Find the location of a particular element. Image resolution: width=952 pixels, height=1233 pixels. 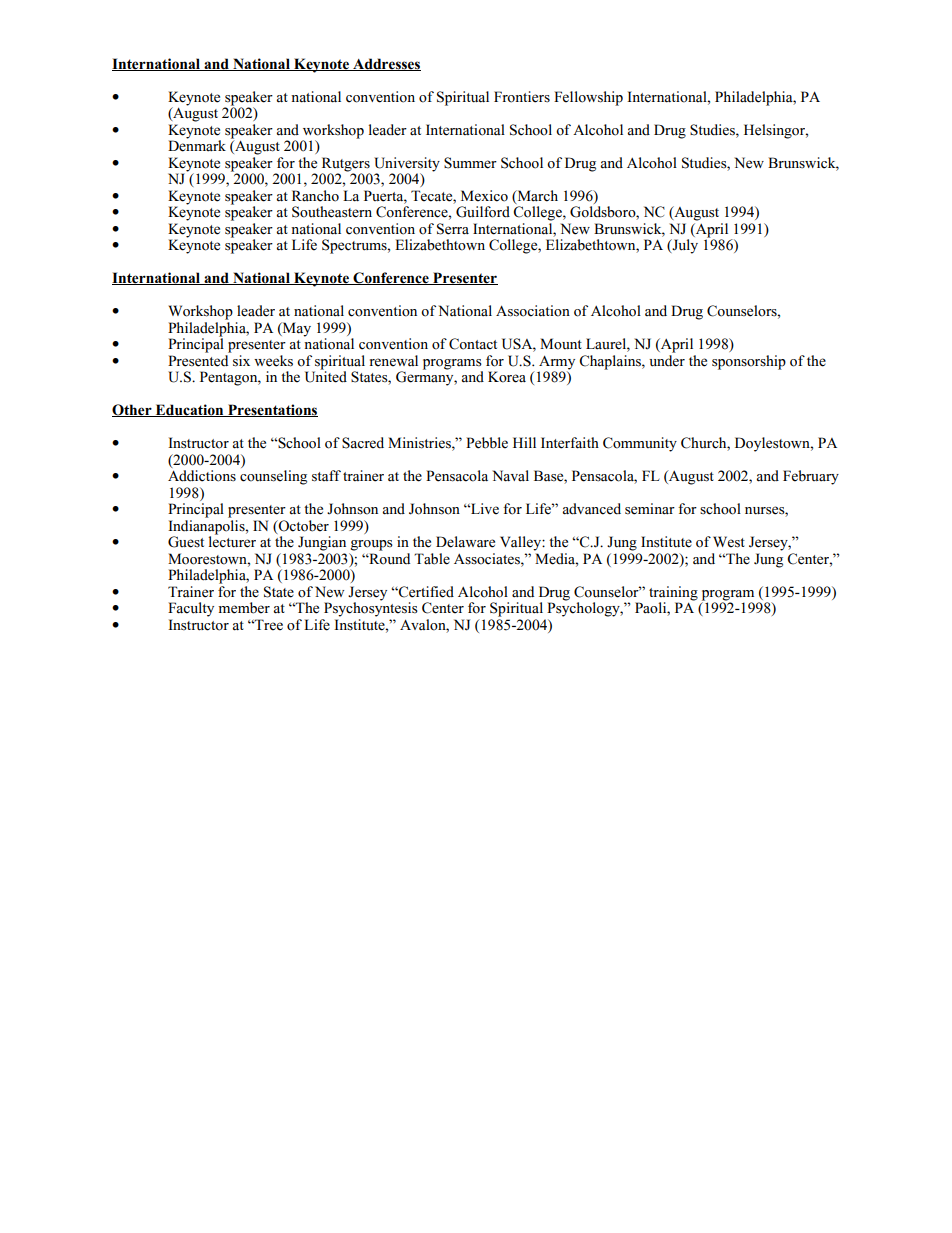

Guilford is located at coordinates (483, 212).
